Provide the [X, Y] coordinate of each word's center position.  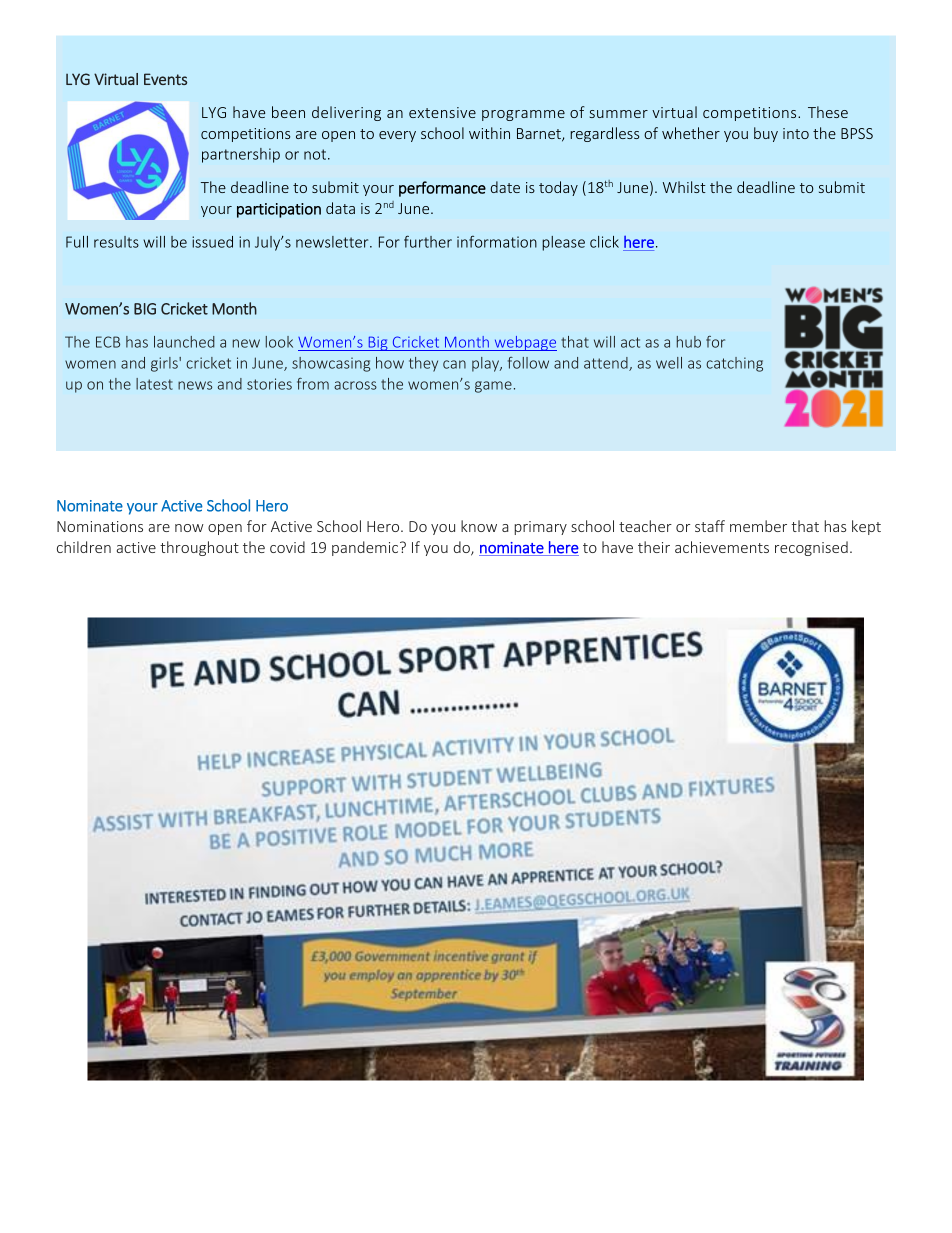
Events [165, 79]
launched [184, 342]
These [828, 112]
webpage [524, 343]
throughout [199, 548]
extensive [442, 112]
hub [689, 342]
